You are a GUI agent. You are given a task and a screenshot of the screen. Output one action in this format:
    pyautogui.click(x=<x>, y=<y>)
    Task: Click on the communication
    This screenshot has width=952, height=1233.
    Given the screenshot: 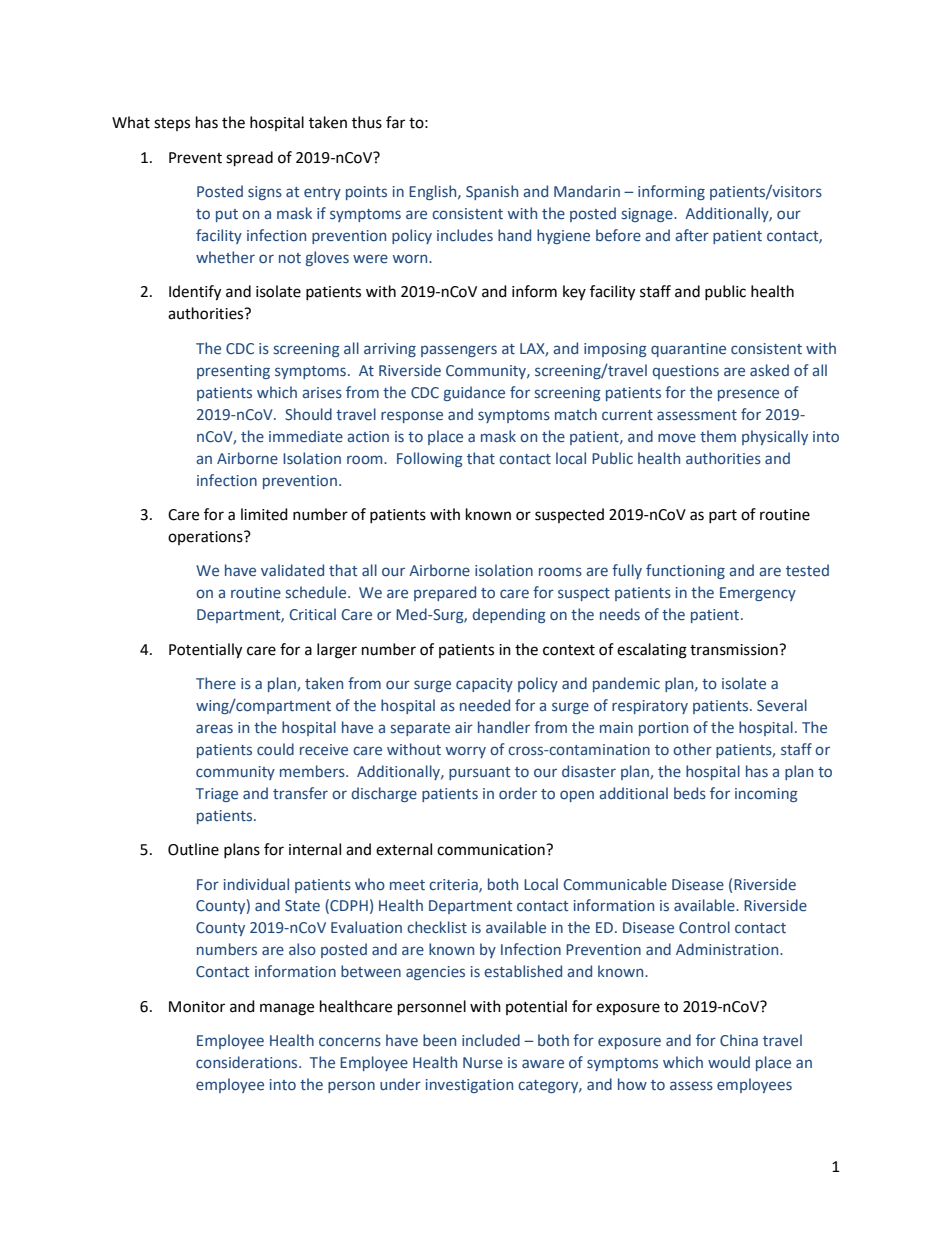 What is the action you would take?
    pyautogui.click(x=492, y=850)
